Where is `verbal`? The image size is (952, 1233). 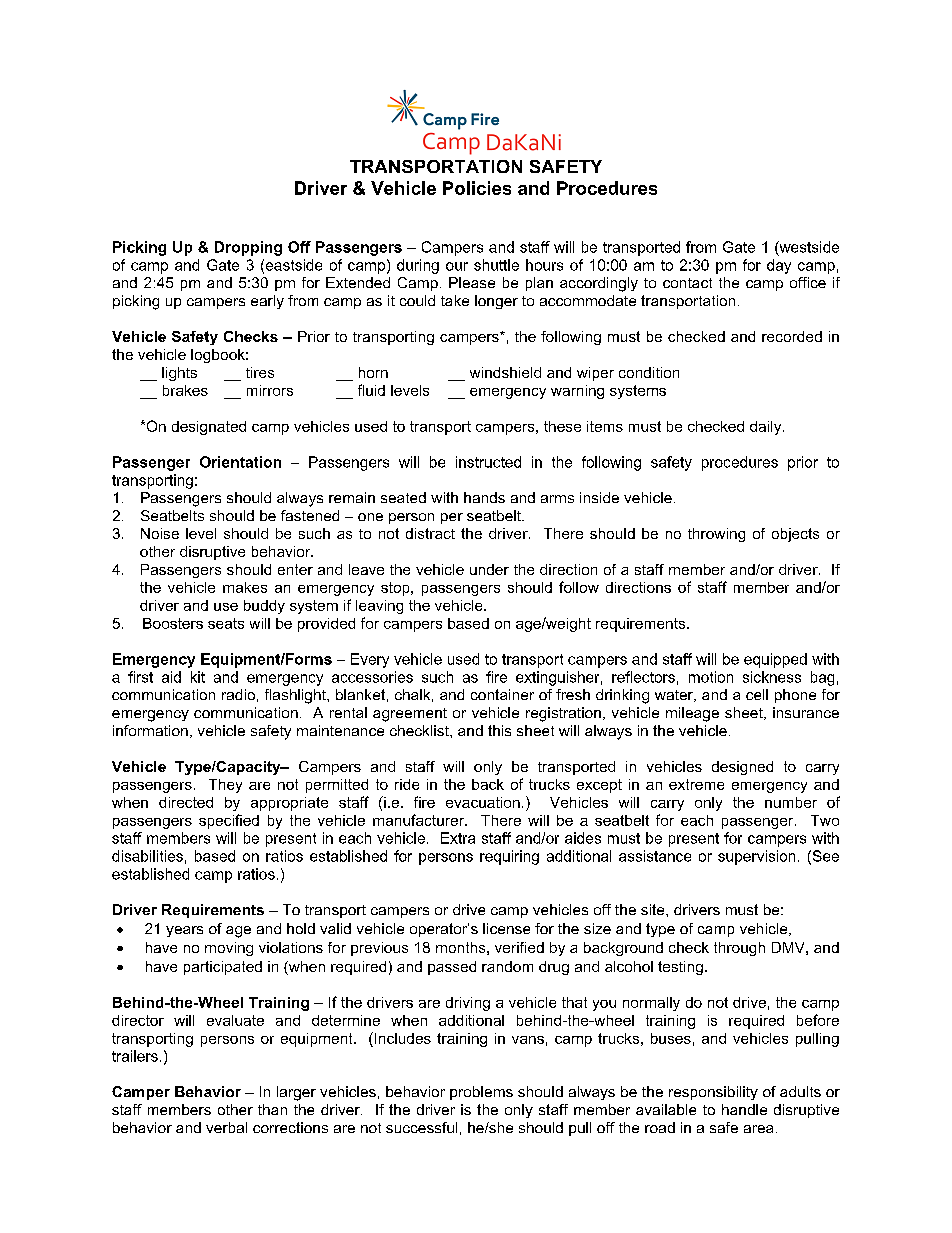
verbal is located at coordinates (226, 1127).
